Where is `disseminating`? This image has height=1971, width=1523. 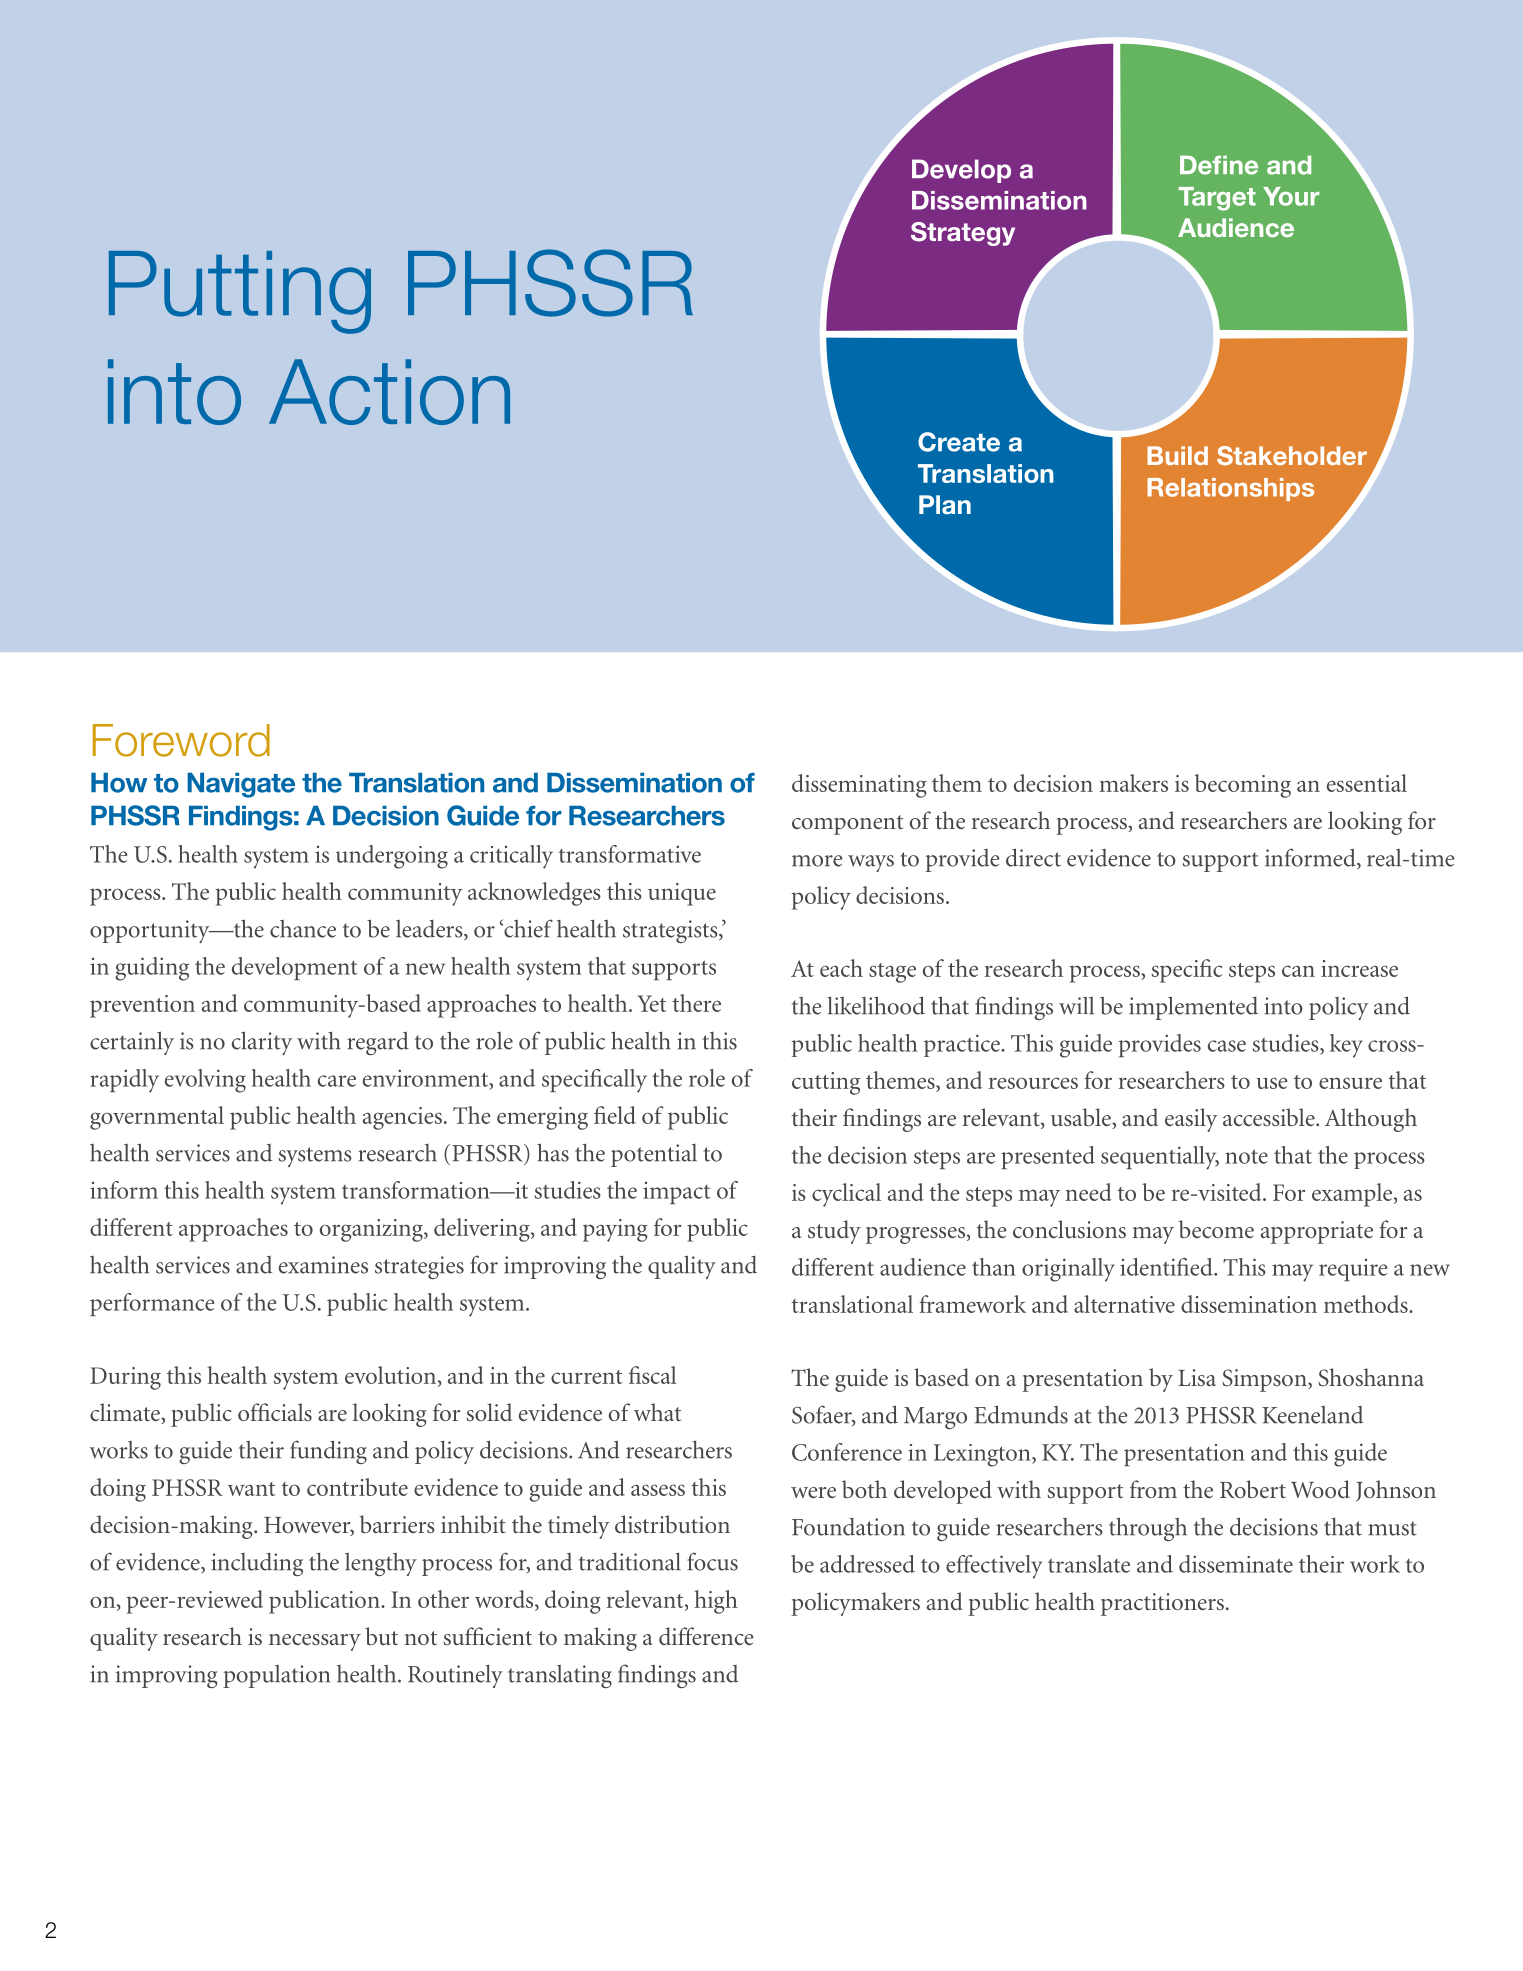
disseminating is located at coordinates (859, 786).
